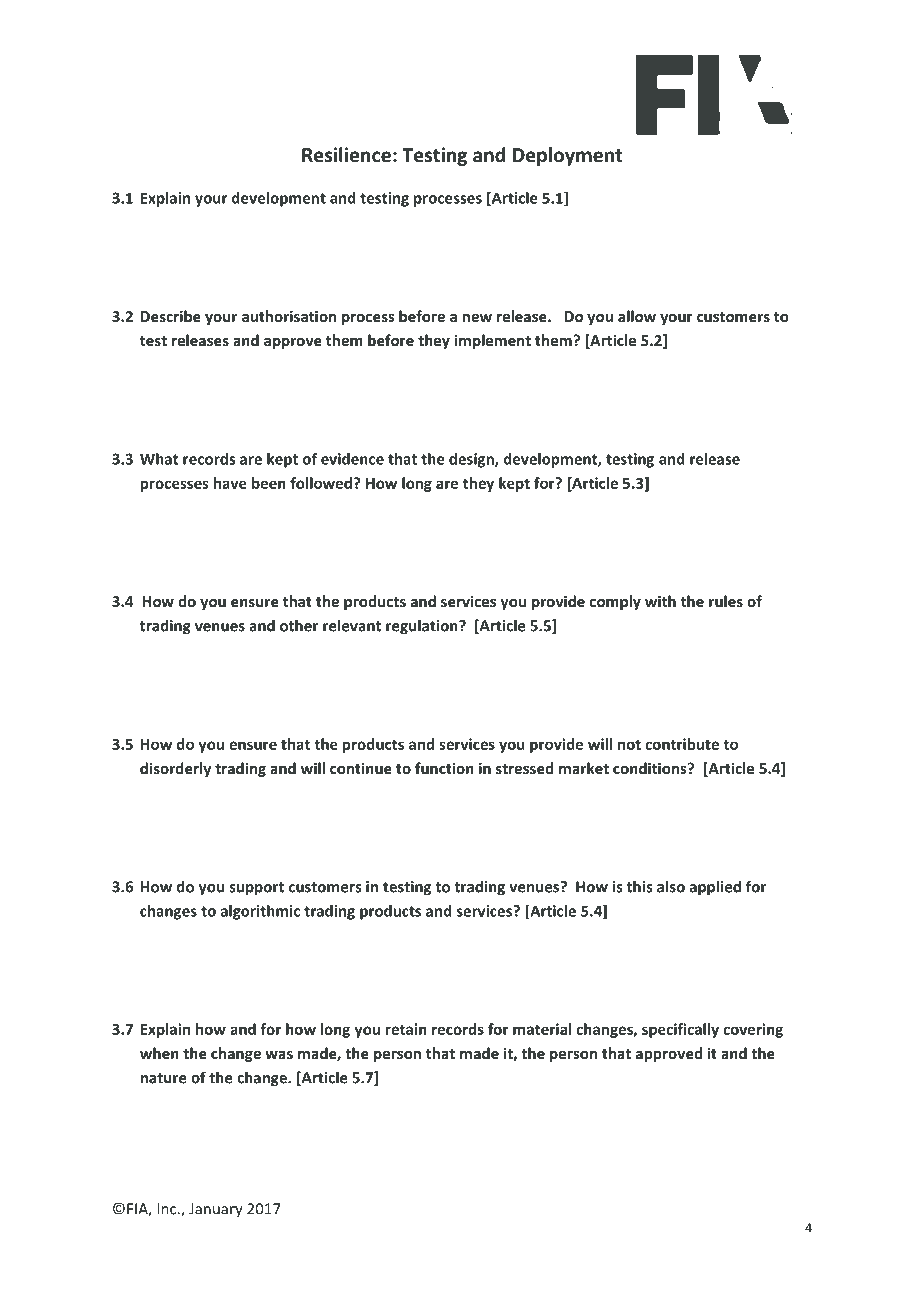 The image size is (924, 1308). I want to click on algorithmic, so click(260, 912).
